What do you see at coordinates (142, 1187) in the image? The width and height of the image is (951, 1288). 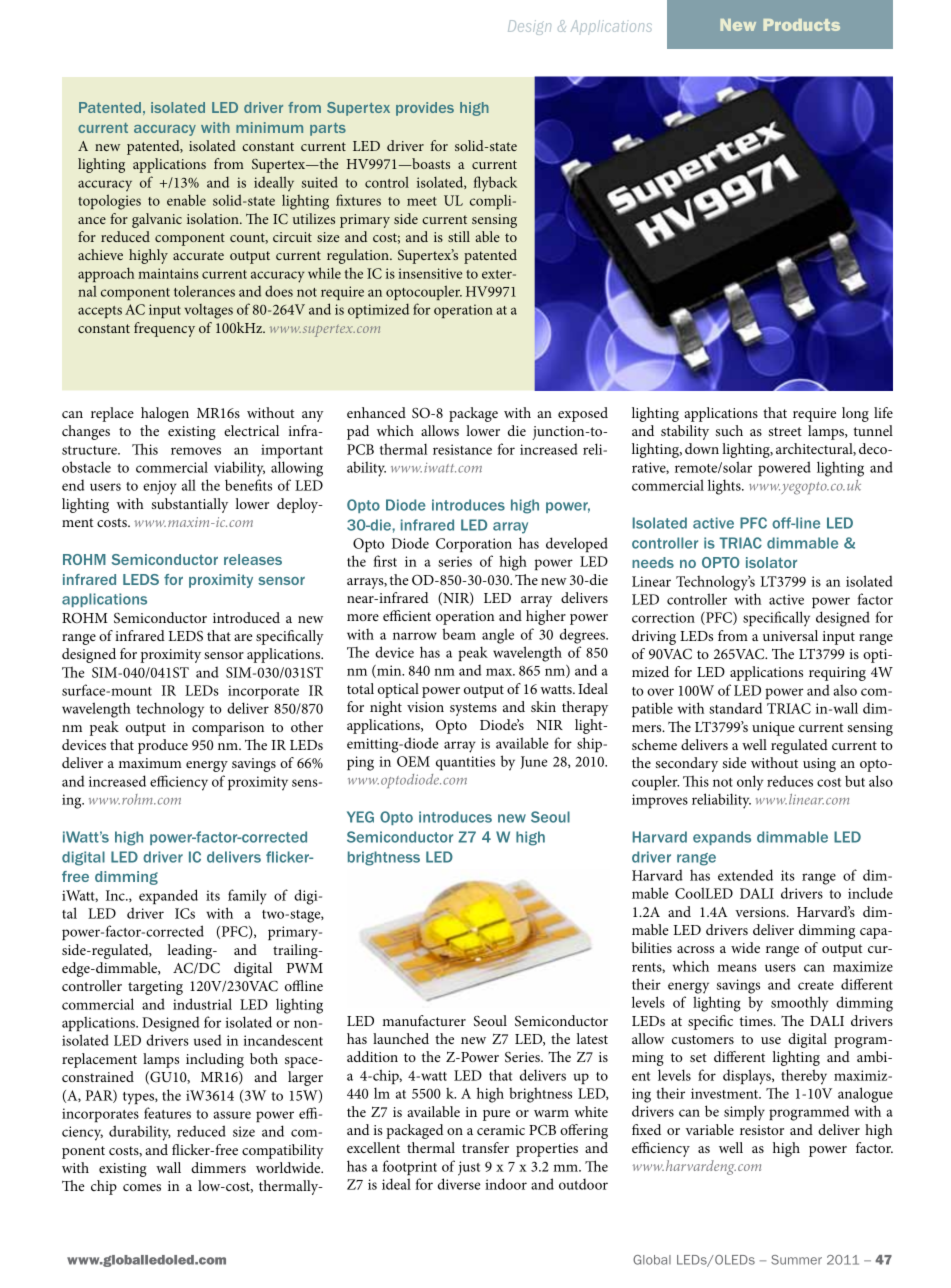 I see `comes` at bounding box center [142, 1187].
